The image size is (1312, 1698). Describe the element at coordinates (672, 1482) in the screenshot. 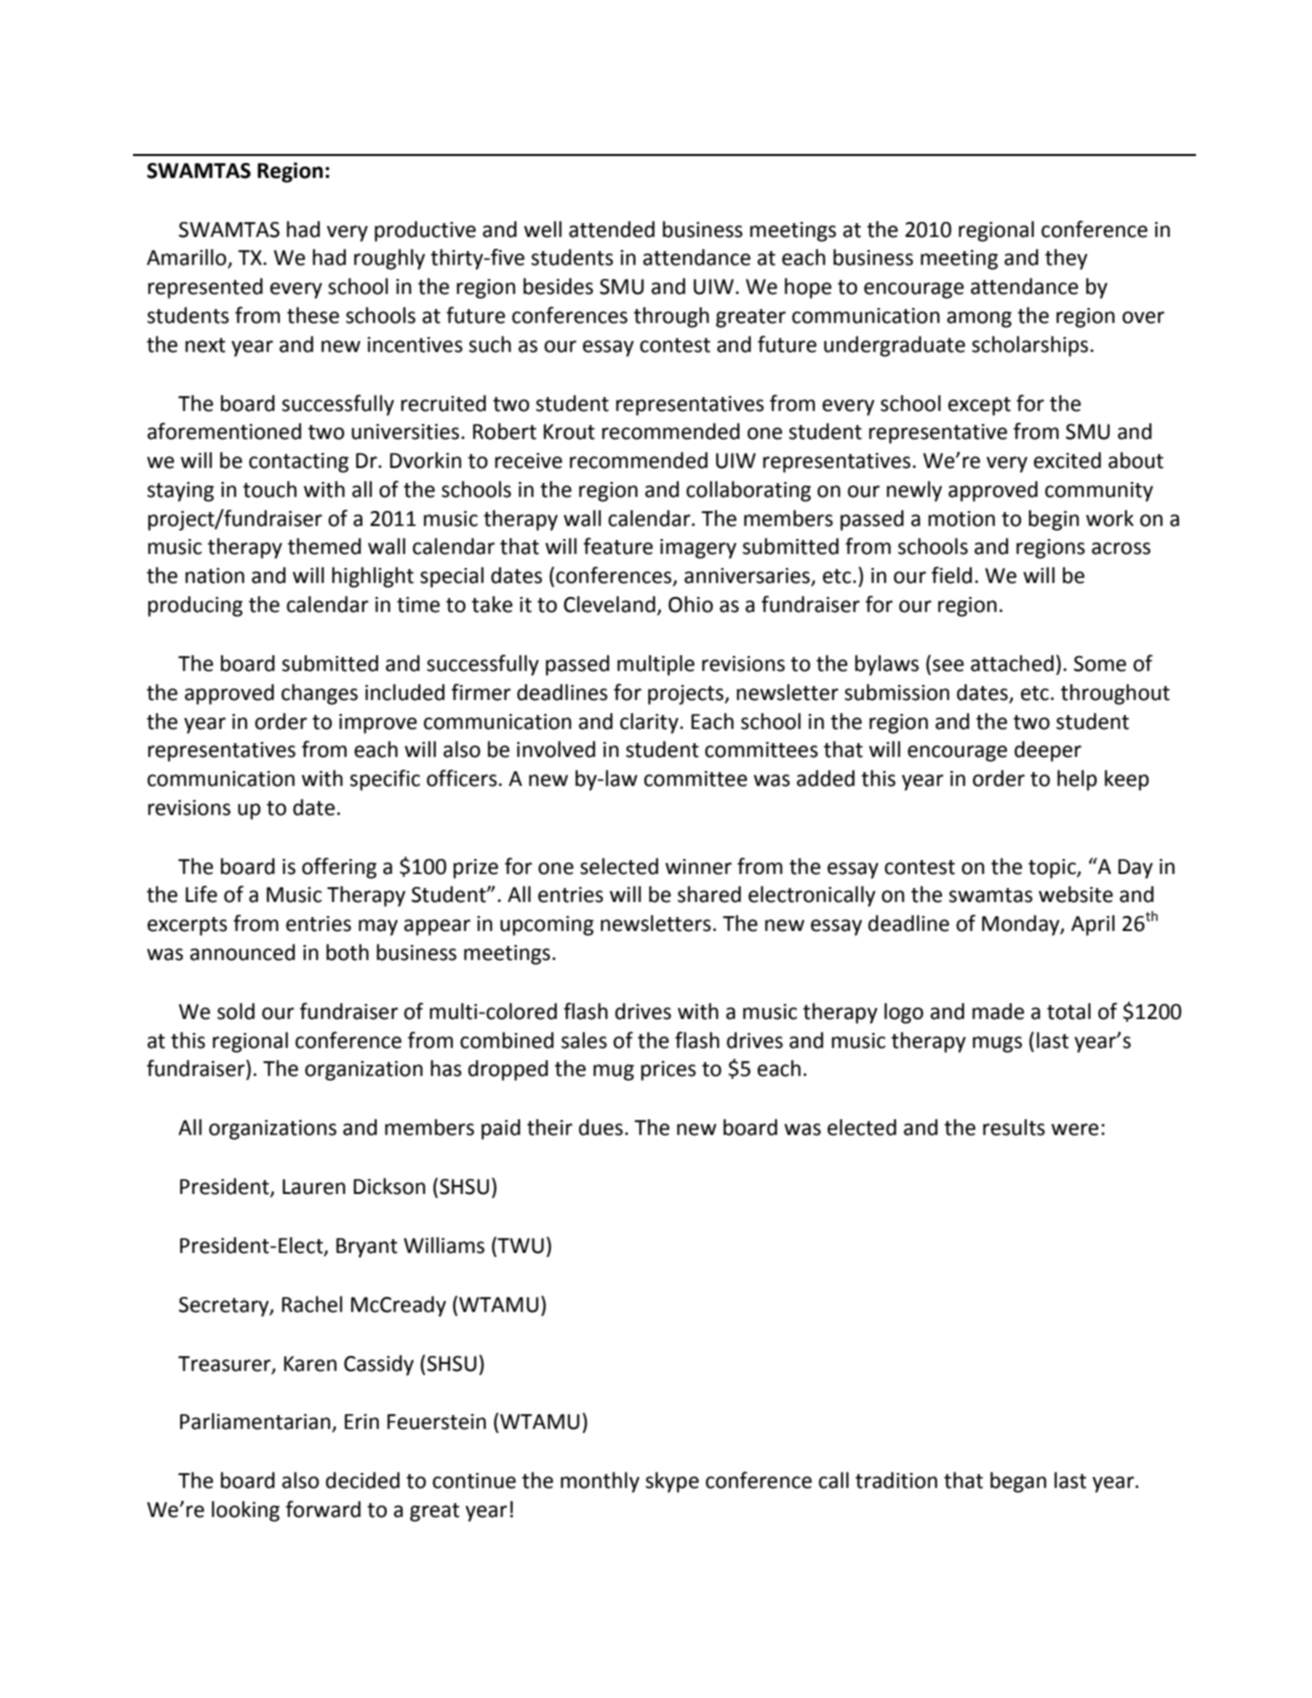

I see `skype` at that location.
